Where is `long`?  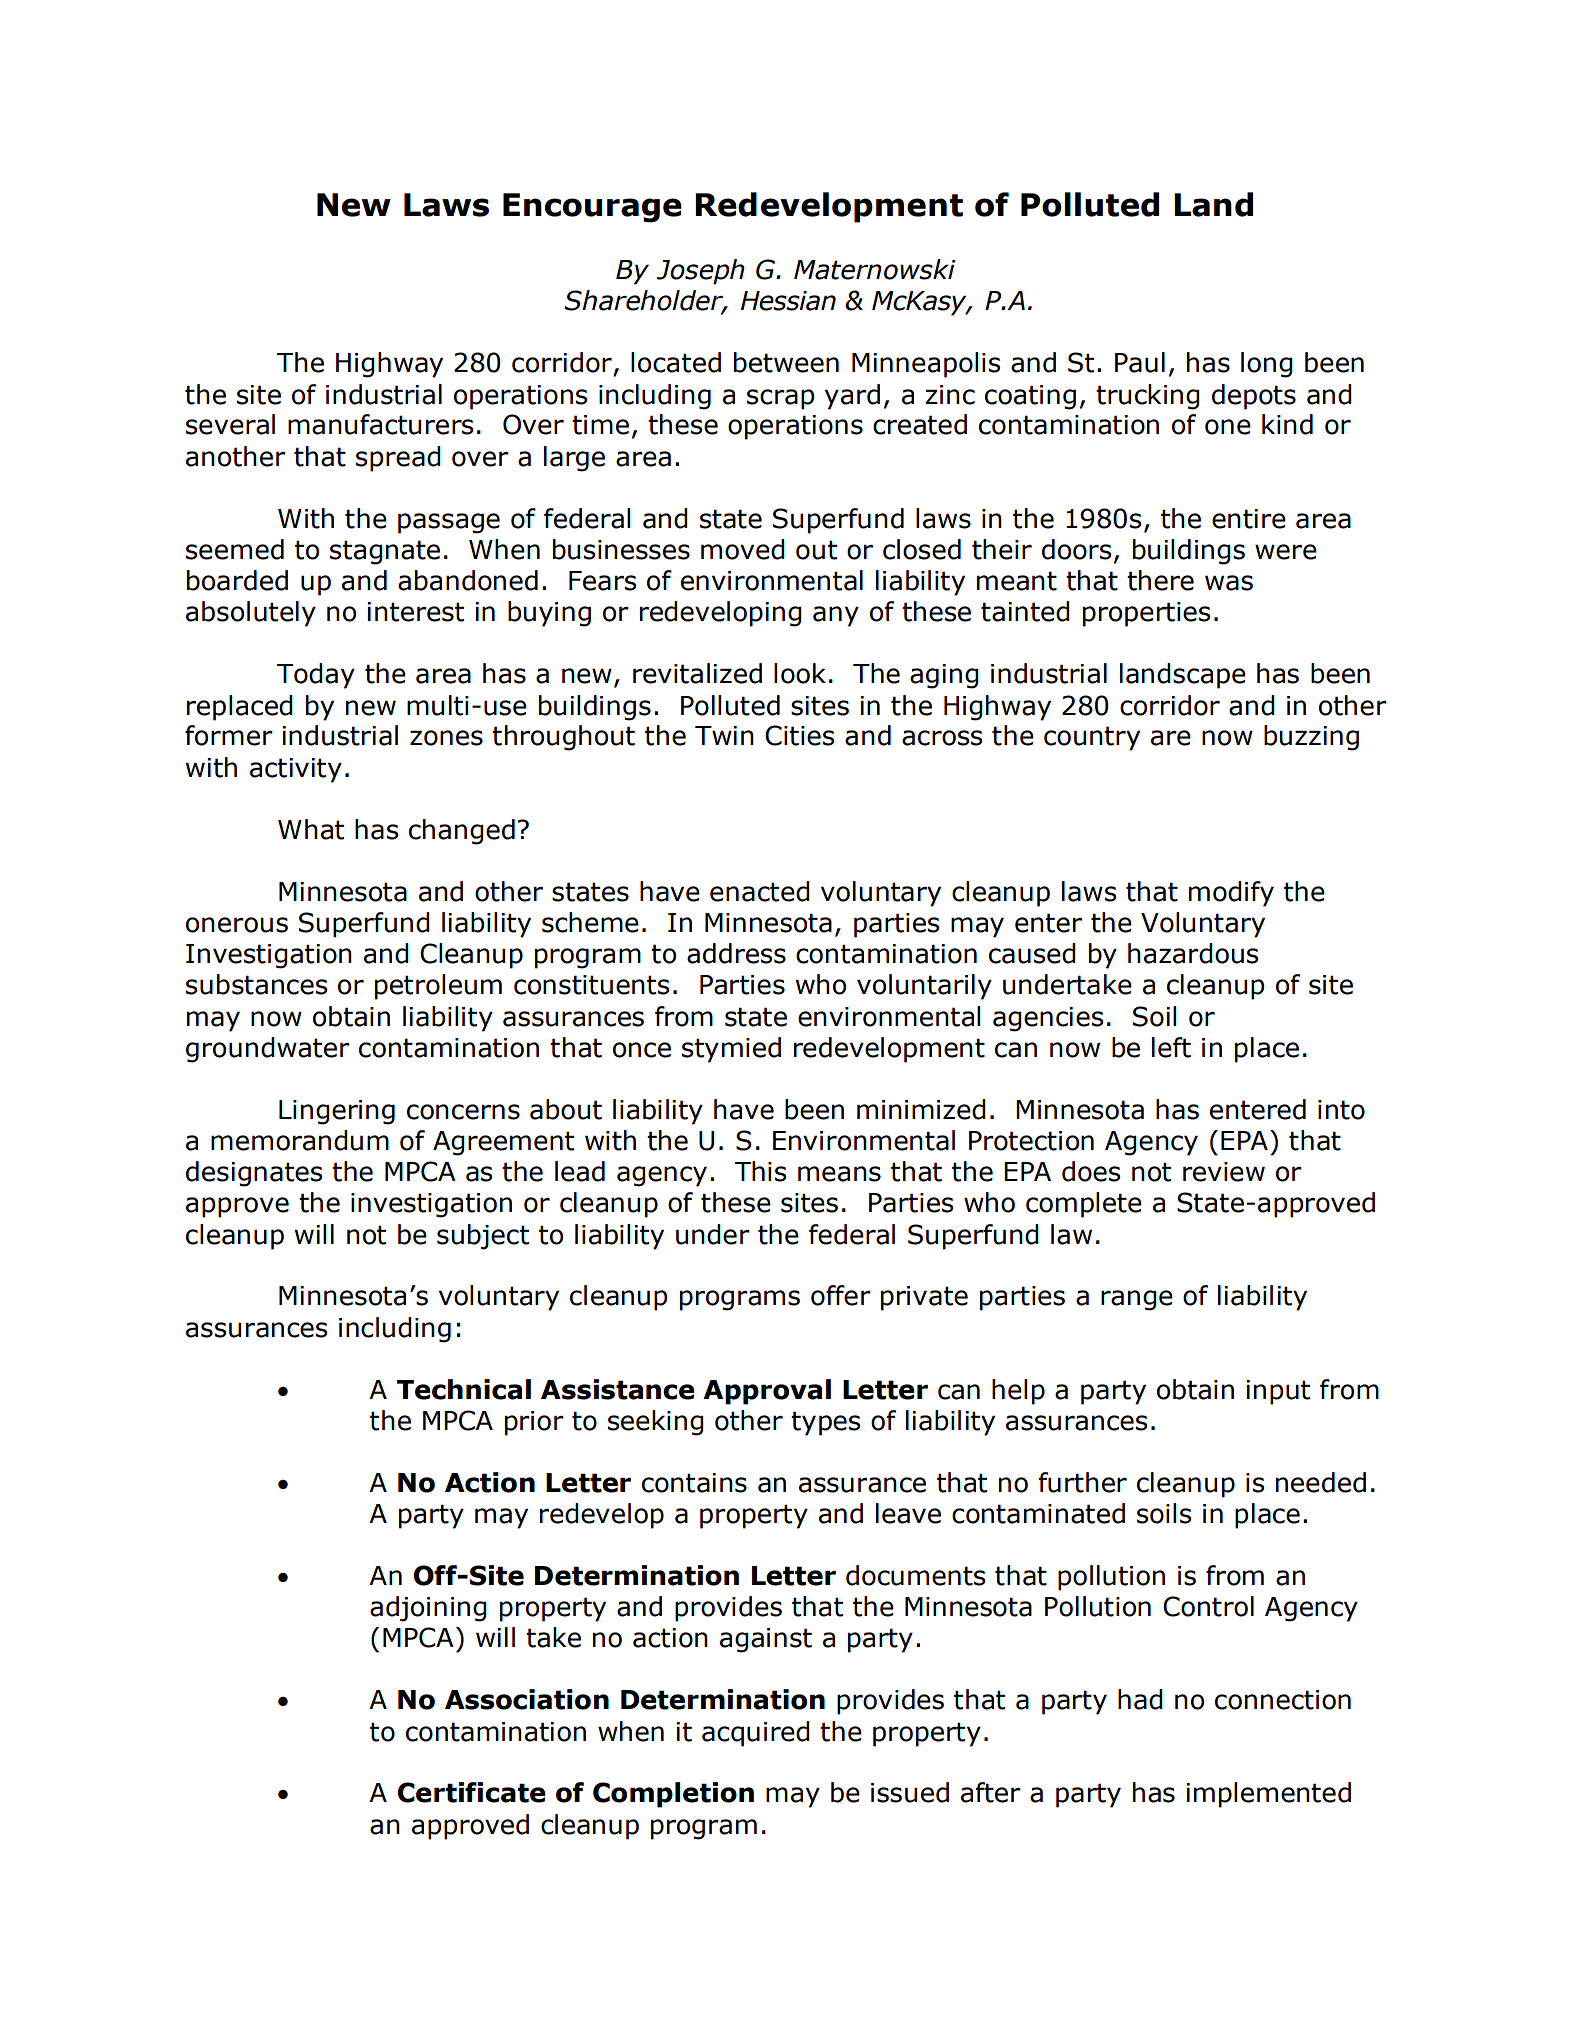
long is located at coordinates (1267, 365).
